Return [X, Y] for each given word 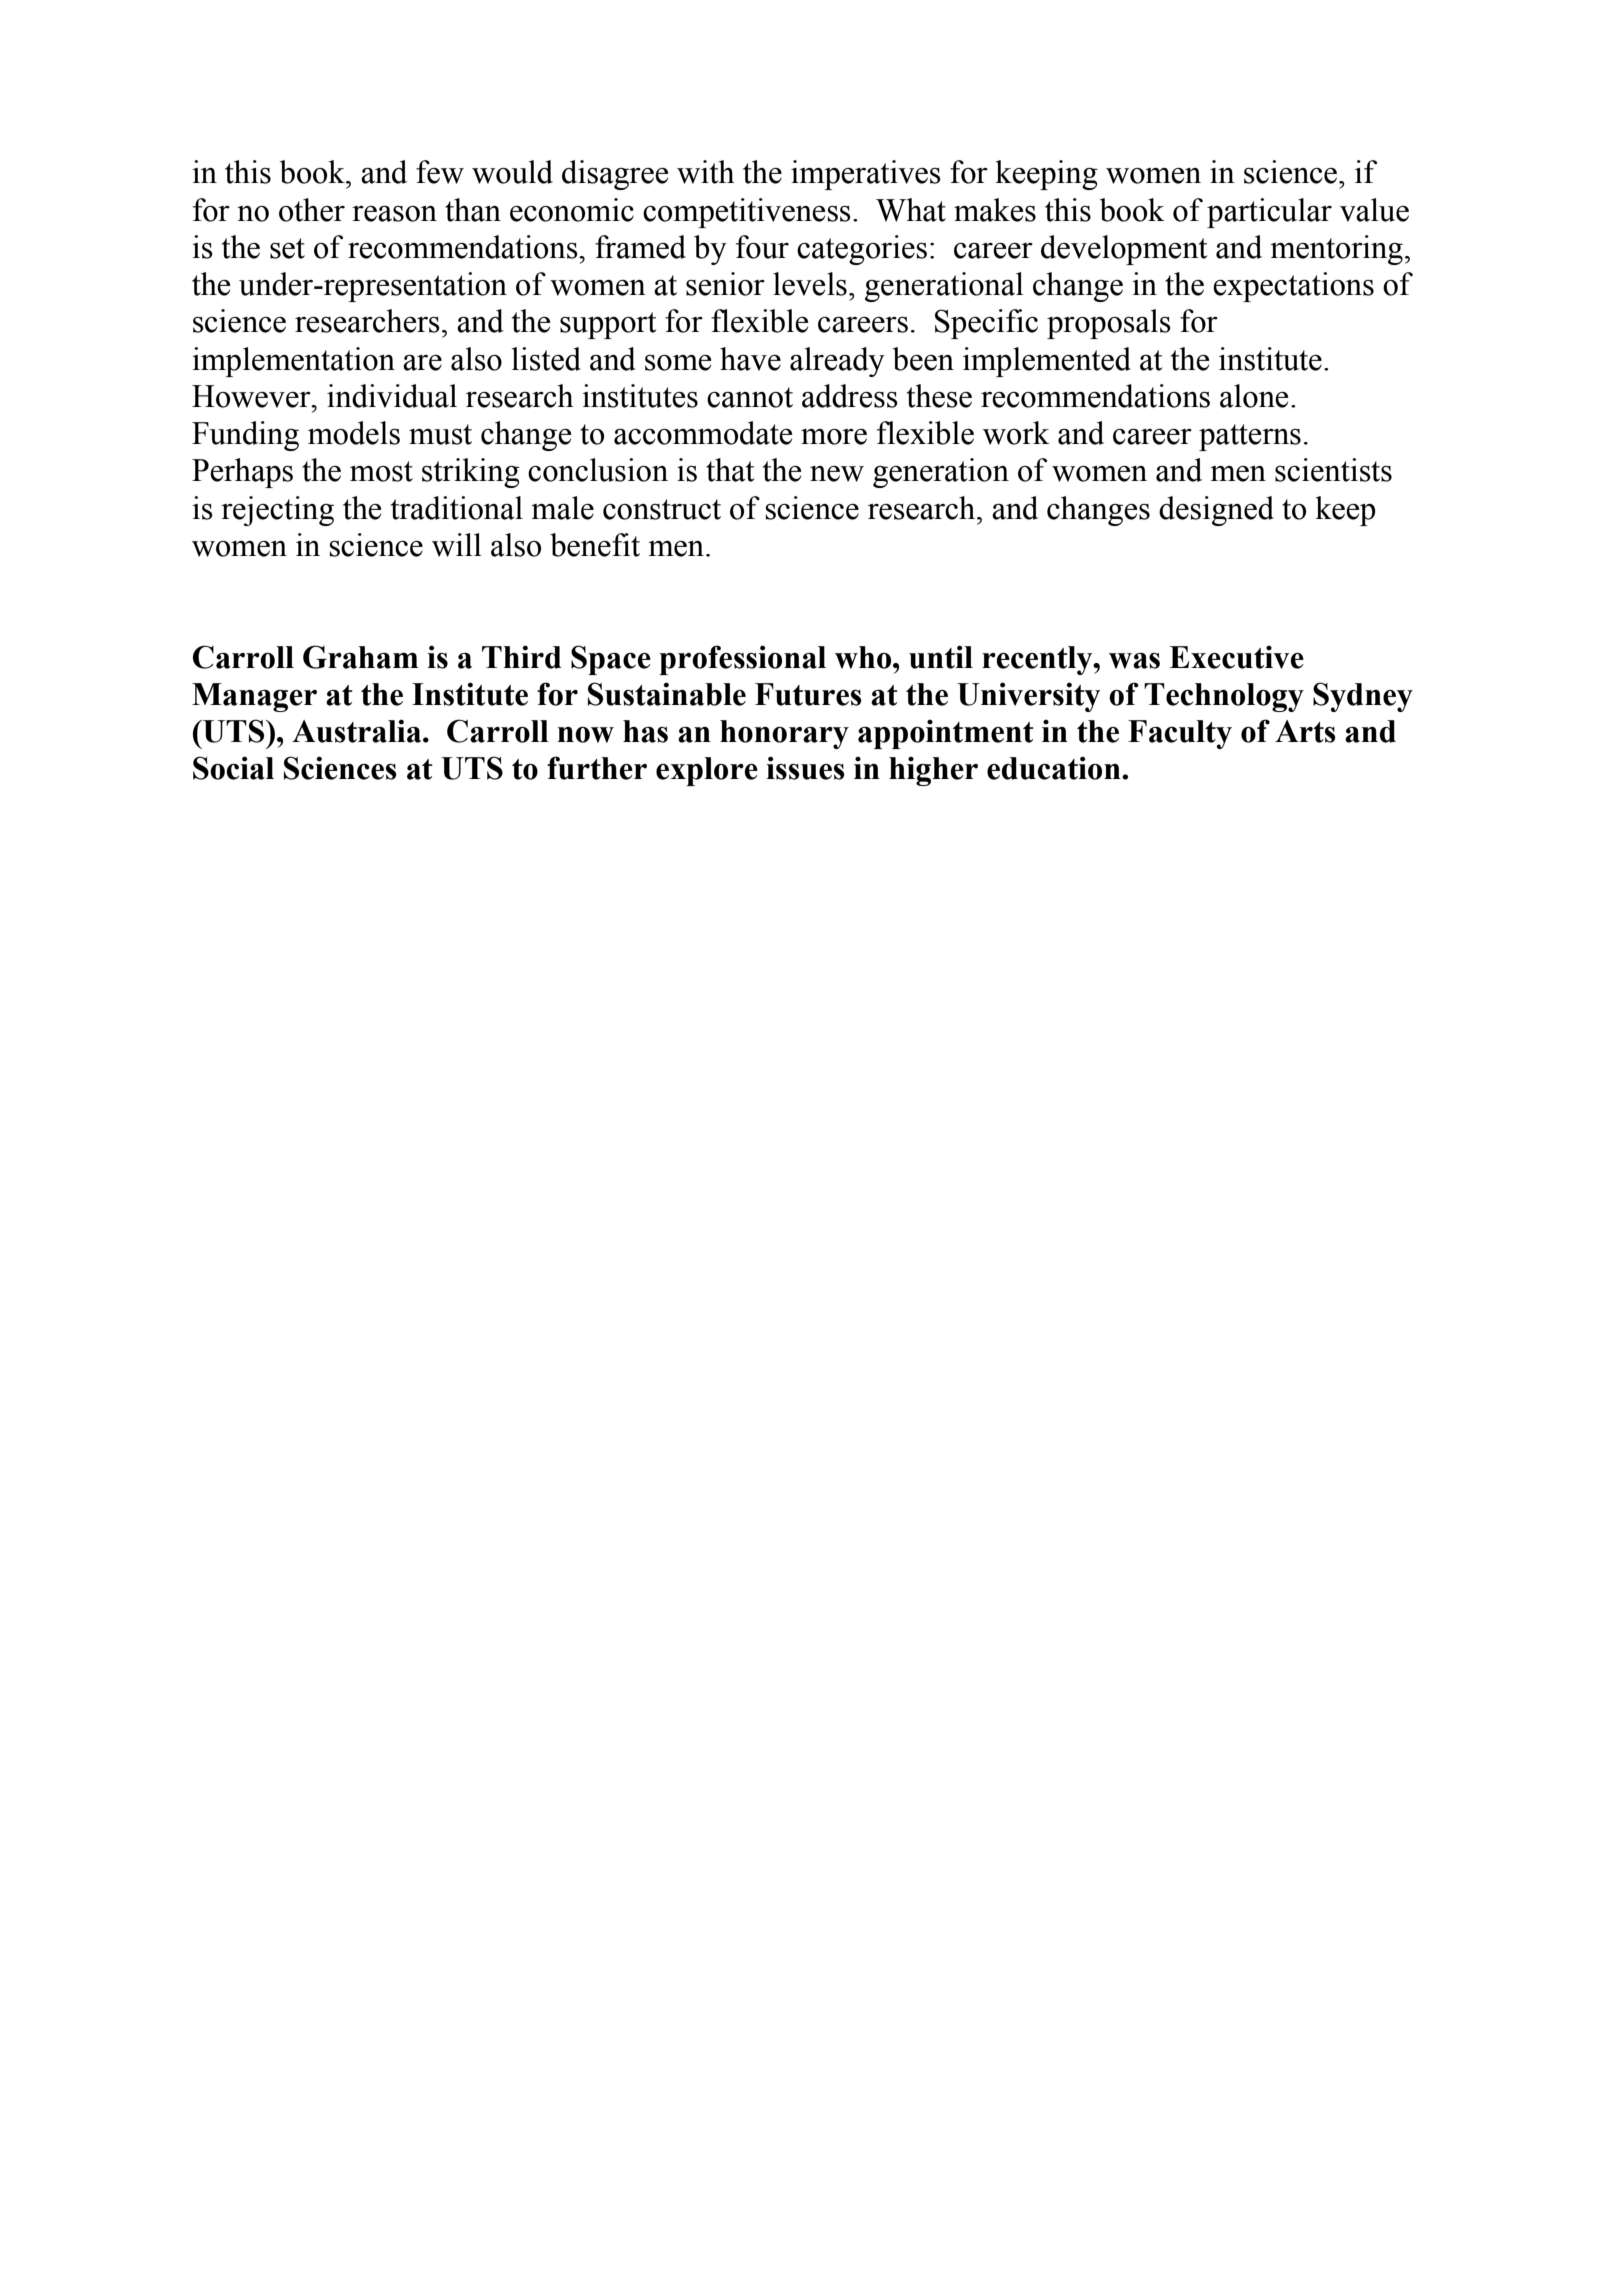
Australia [358, 731]
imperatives [866, 175]
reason [394, 214]
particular [1269, 213]
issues [805, 768]
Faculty [1180, 734]
